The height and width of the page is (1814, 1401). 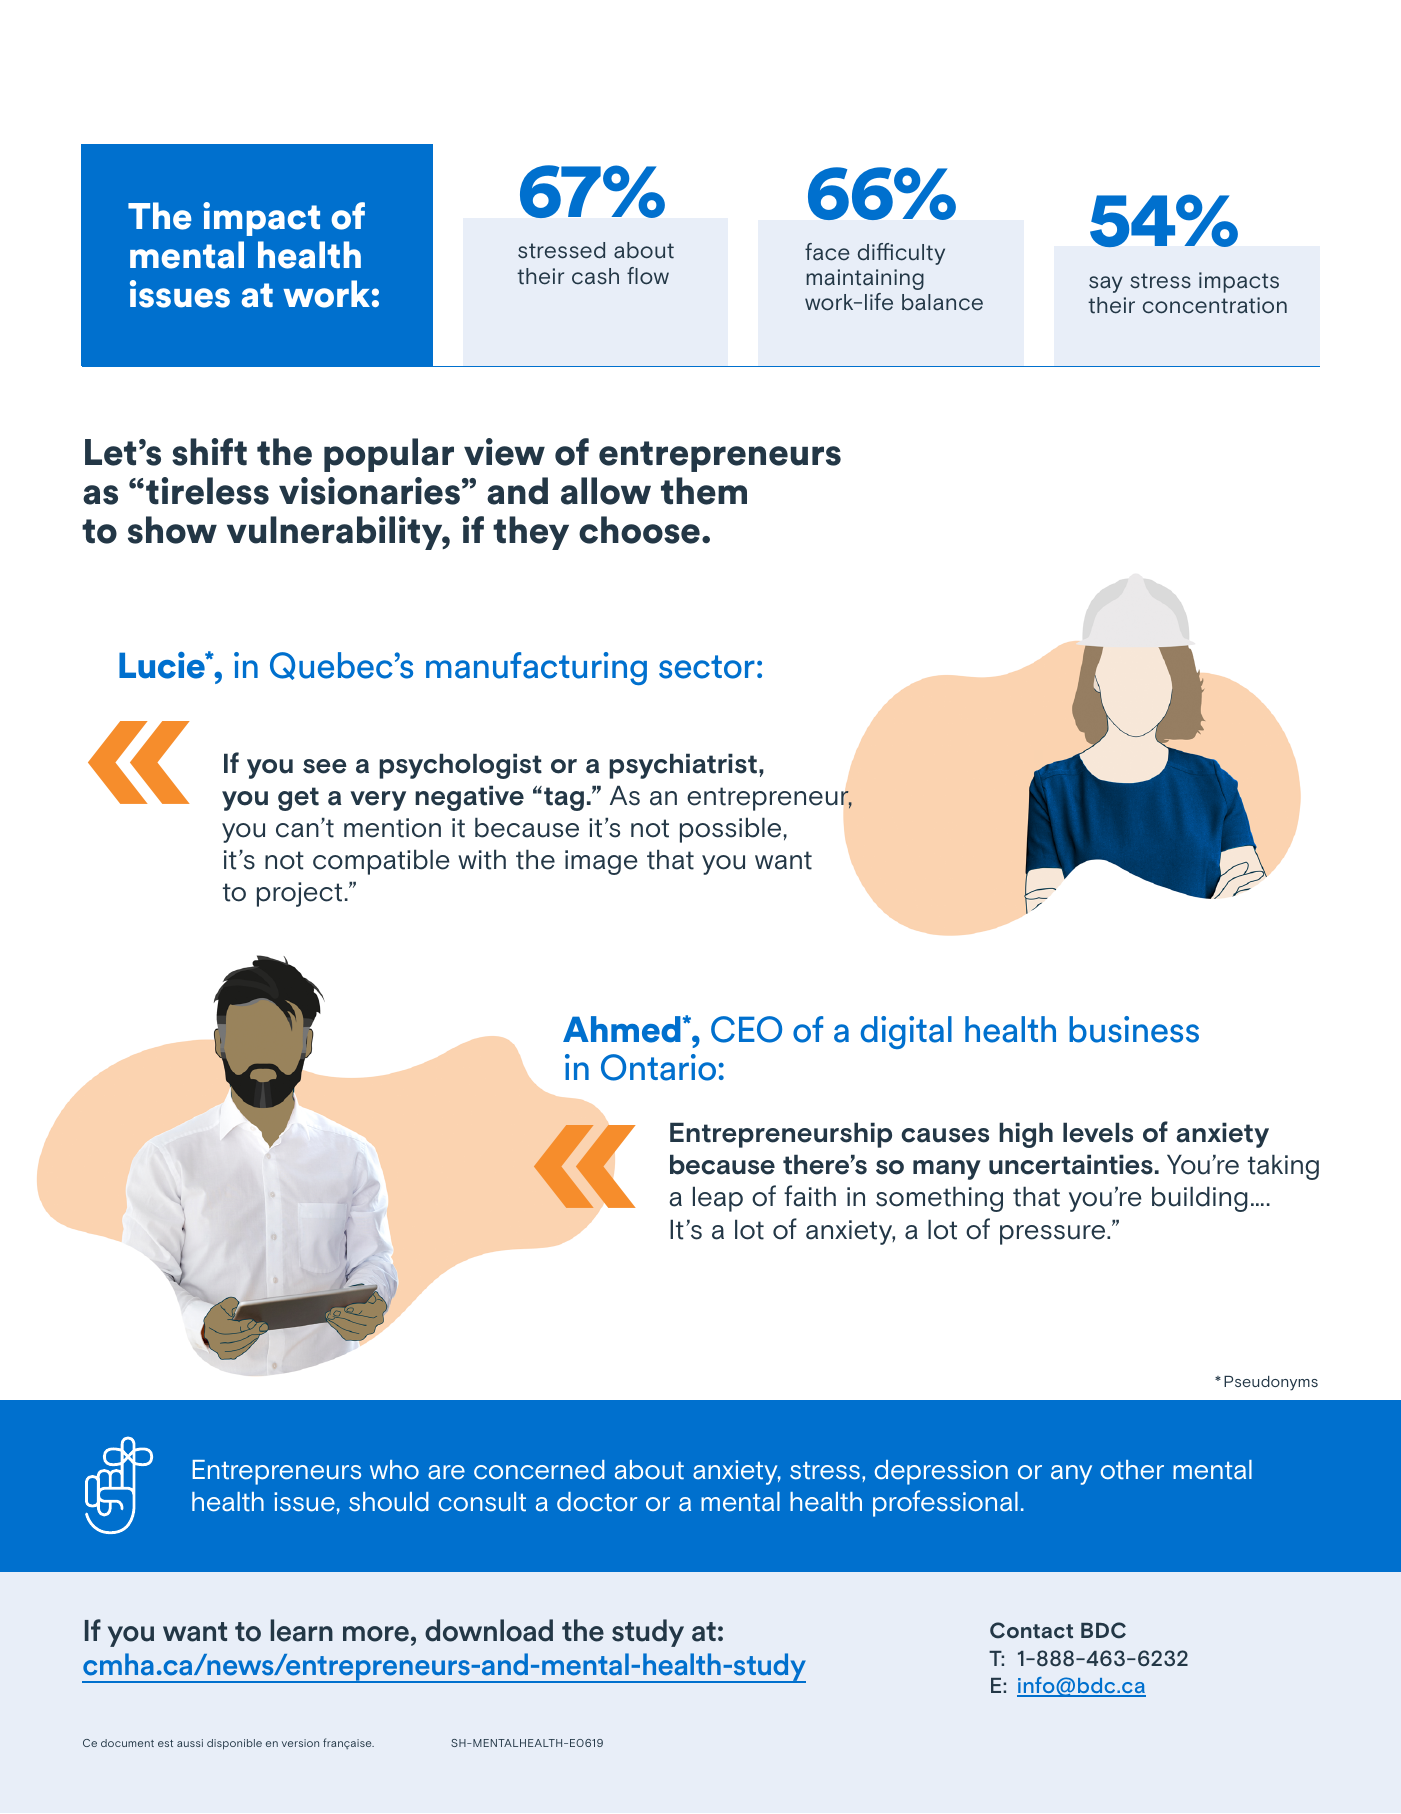 I want to click on choose, so click(x=639, y=530).
